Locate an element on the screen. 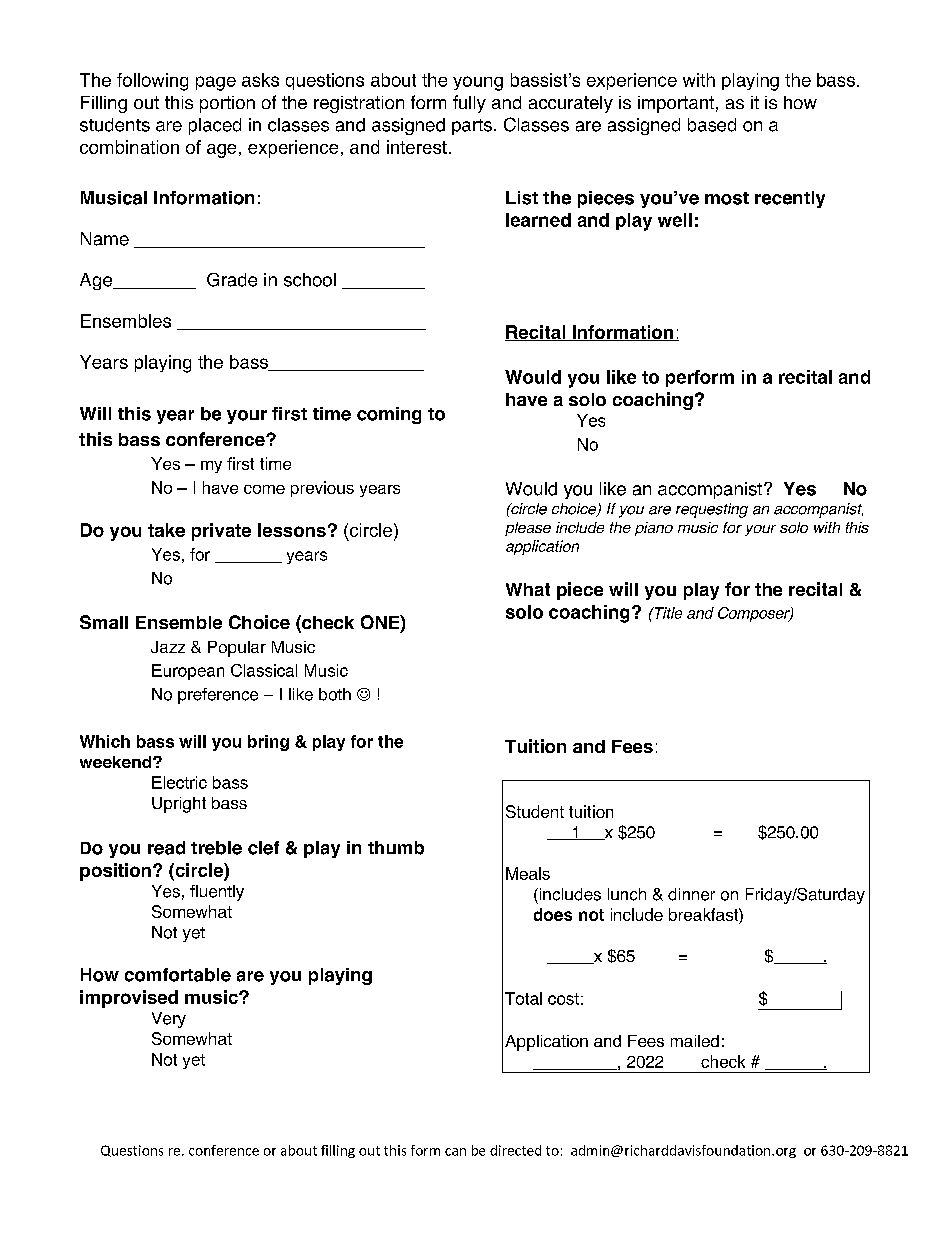  Title is located at coordinates (667, 613).
